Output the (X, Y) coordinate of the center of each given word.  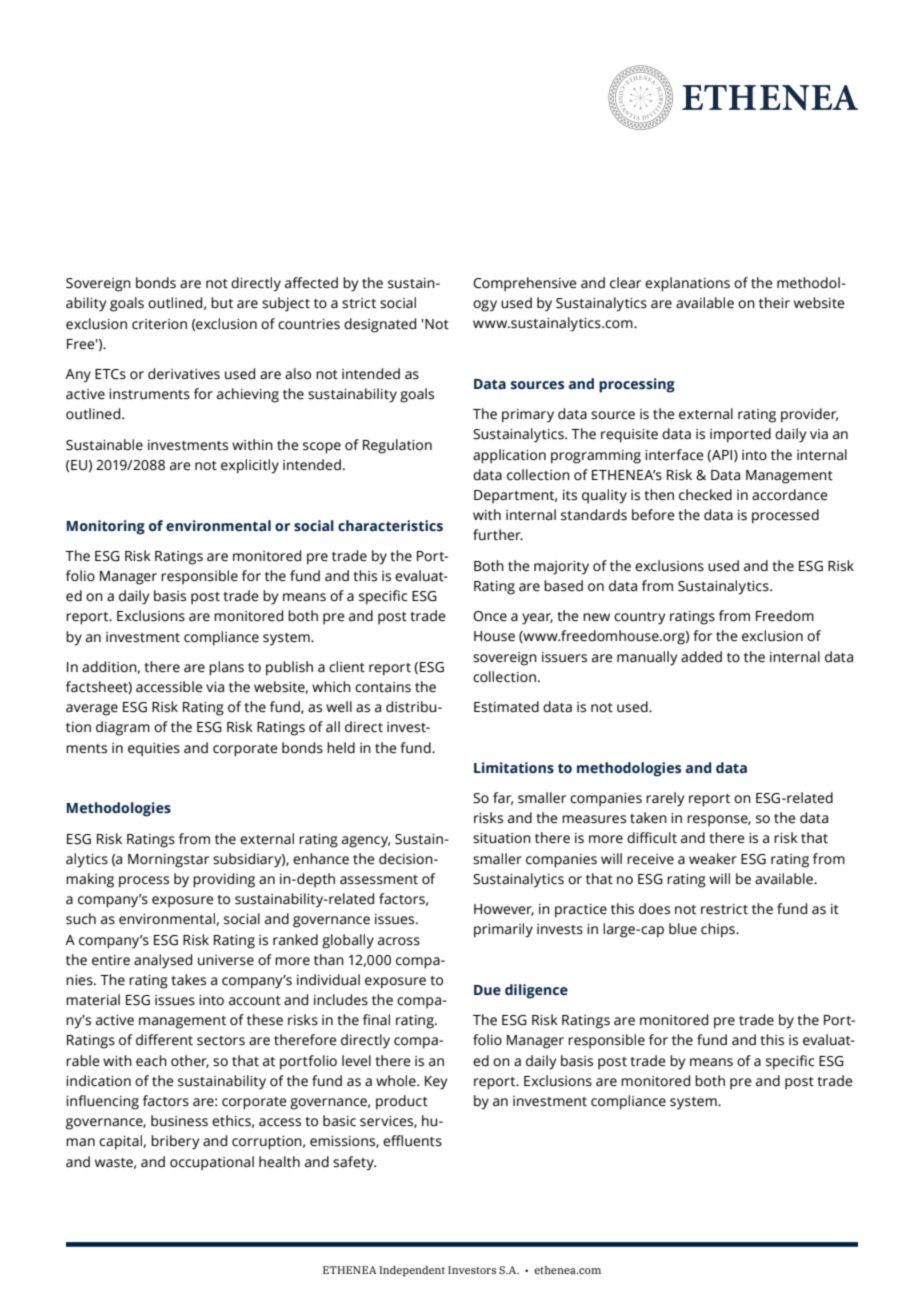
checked (705, 495)
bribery (175, 1142)
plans (226, 668)
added (701, 657)
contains (383, 687)
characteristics (390, 526)
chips (719, 930)
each (151, 1061)
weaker (713, 859)
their (774, 303)
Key (436, 1083)
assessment (379, 880)
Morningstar (168, 861)
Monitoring (106, 527)
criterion (159, 324)
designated (380, 325)
